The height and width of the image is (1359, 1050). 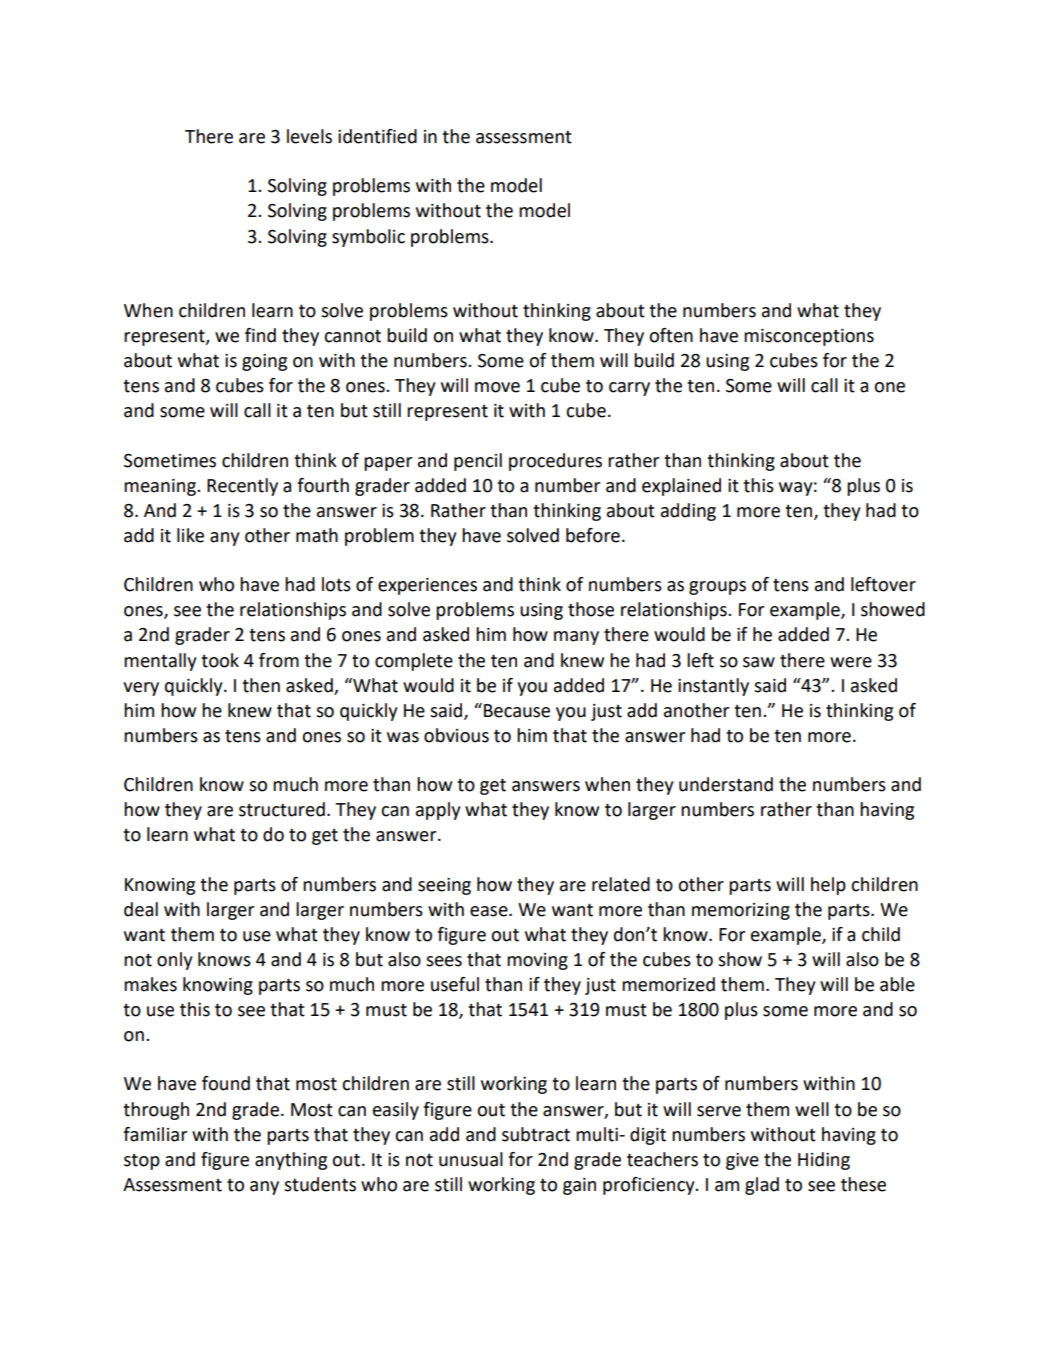 What do you see at coordinates (282, 809) in the image?
I see `structured` at bounding box center [282, 809].
